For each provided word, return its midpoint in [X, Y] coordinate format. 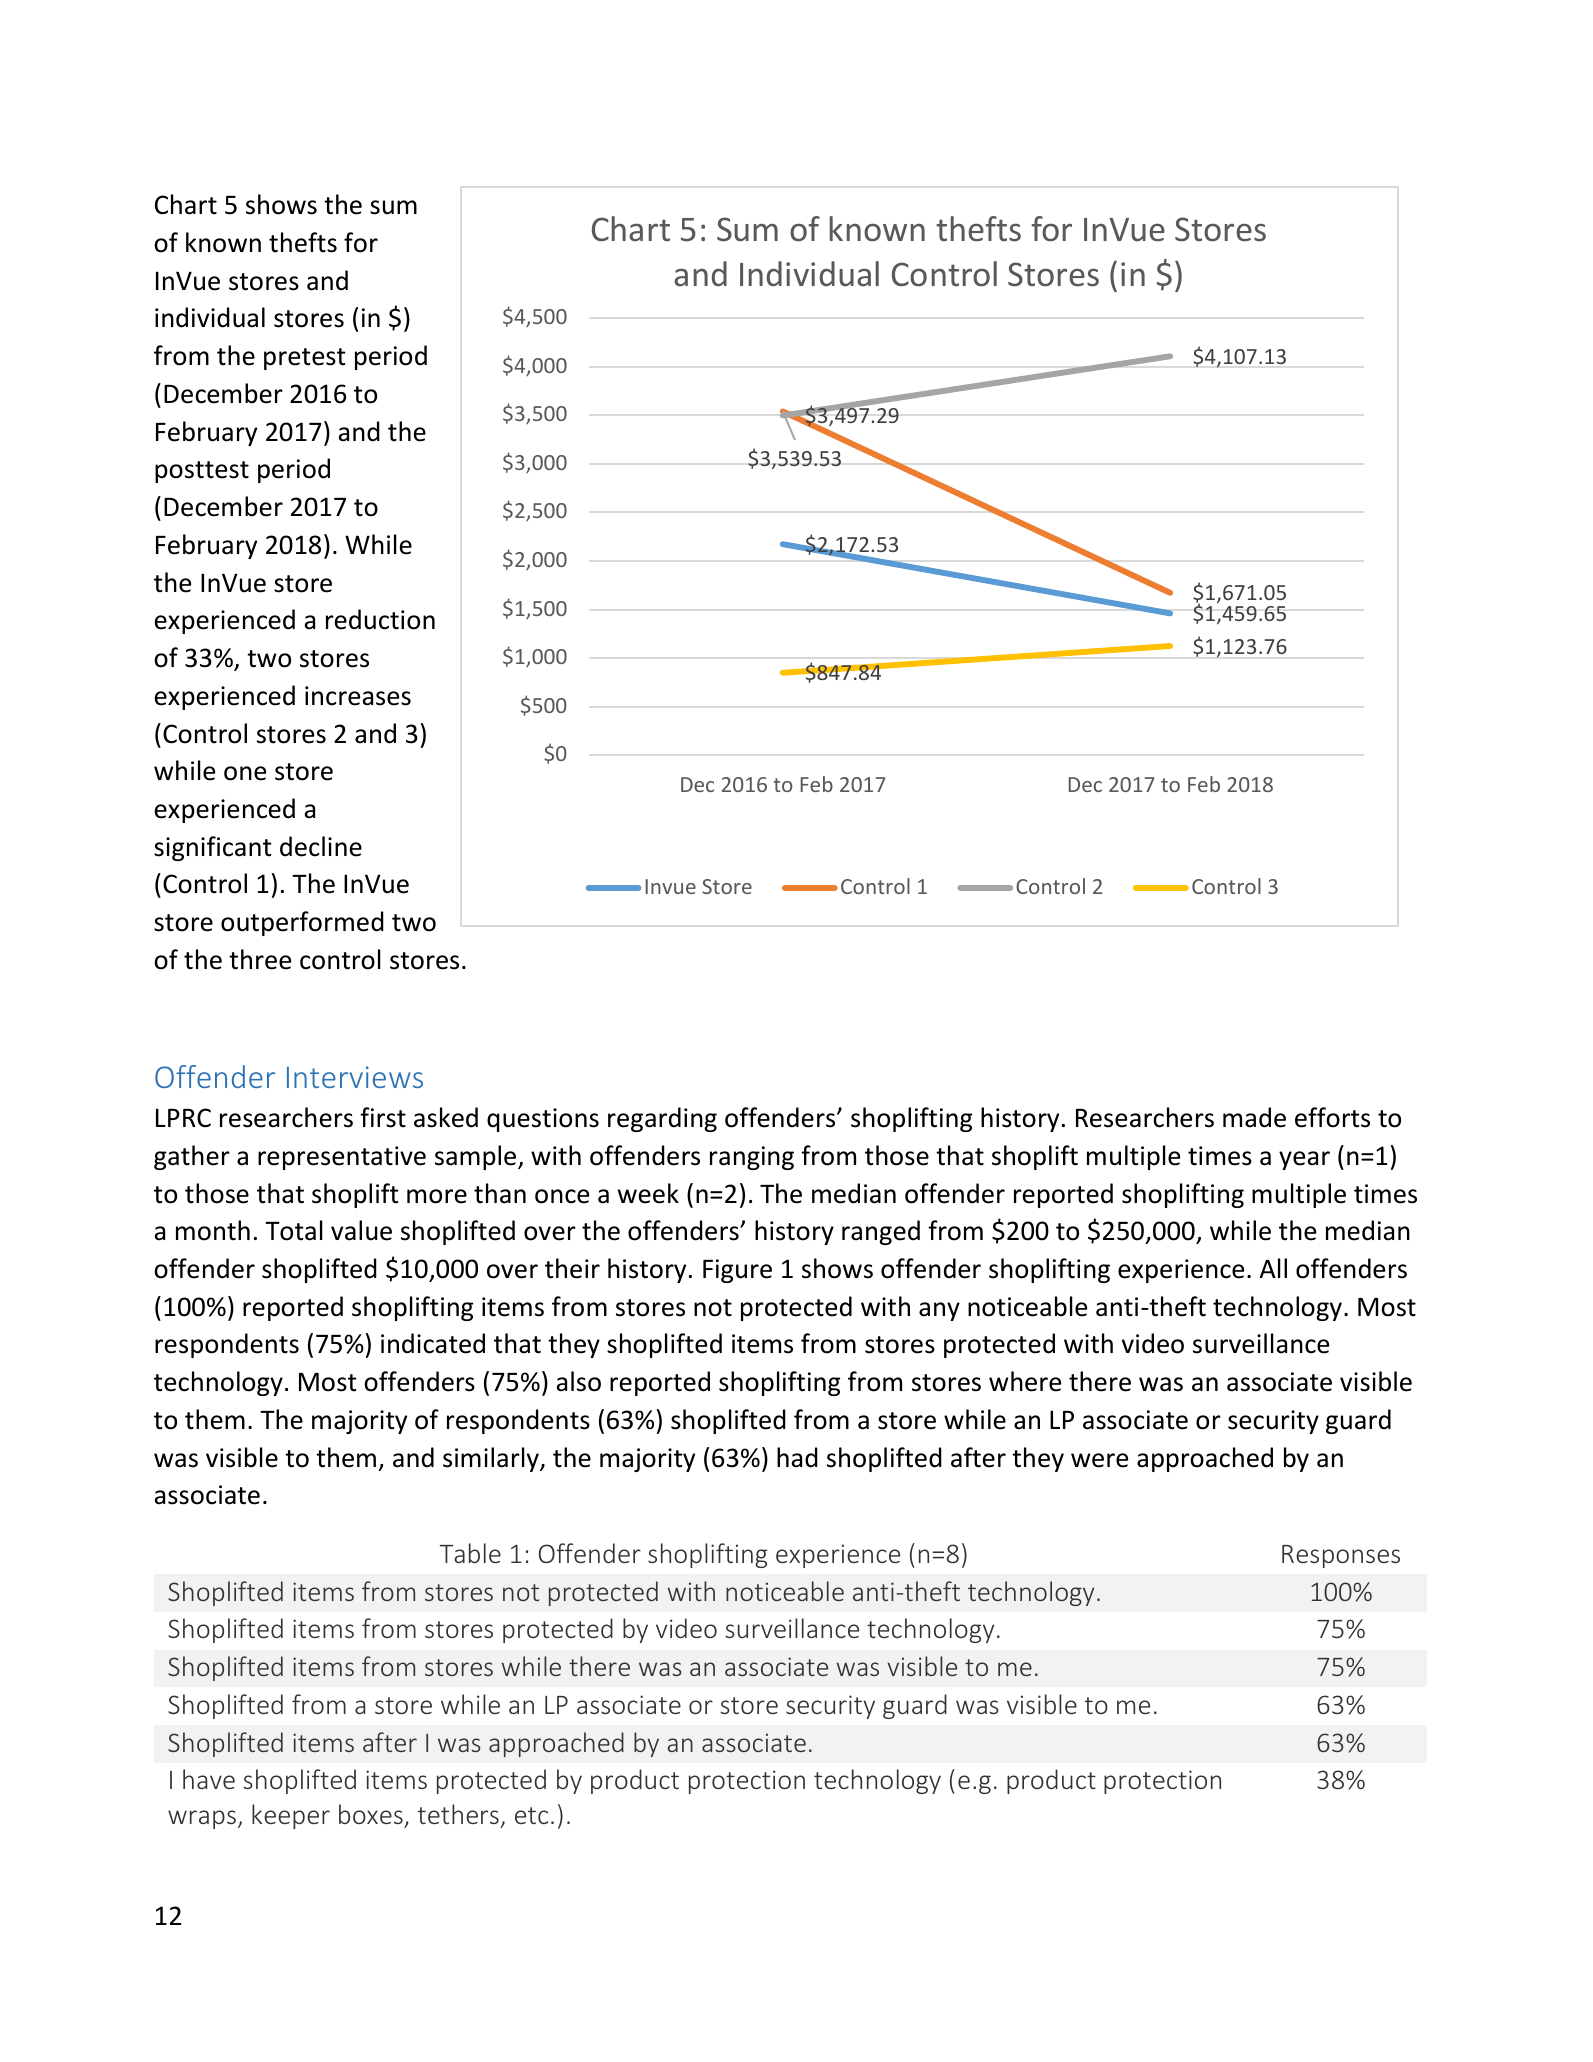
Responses [1341, 1556]
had [797, 1457]
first [383, 1117]
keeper [291, 1816]
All [1273, 1268]
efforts [1332, 1117]
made [1254, 1117]
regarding [662, 1119]
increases [358, 696]
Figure [737, 1271]
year [1304, 1160]
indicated [433, 1343]
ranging [752, 1158]
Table [470, 1553]
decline [321, 846]
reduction [380, 619]
